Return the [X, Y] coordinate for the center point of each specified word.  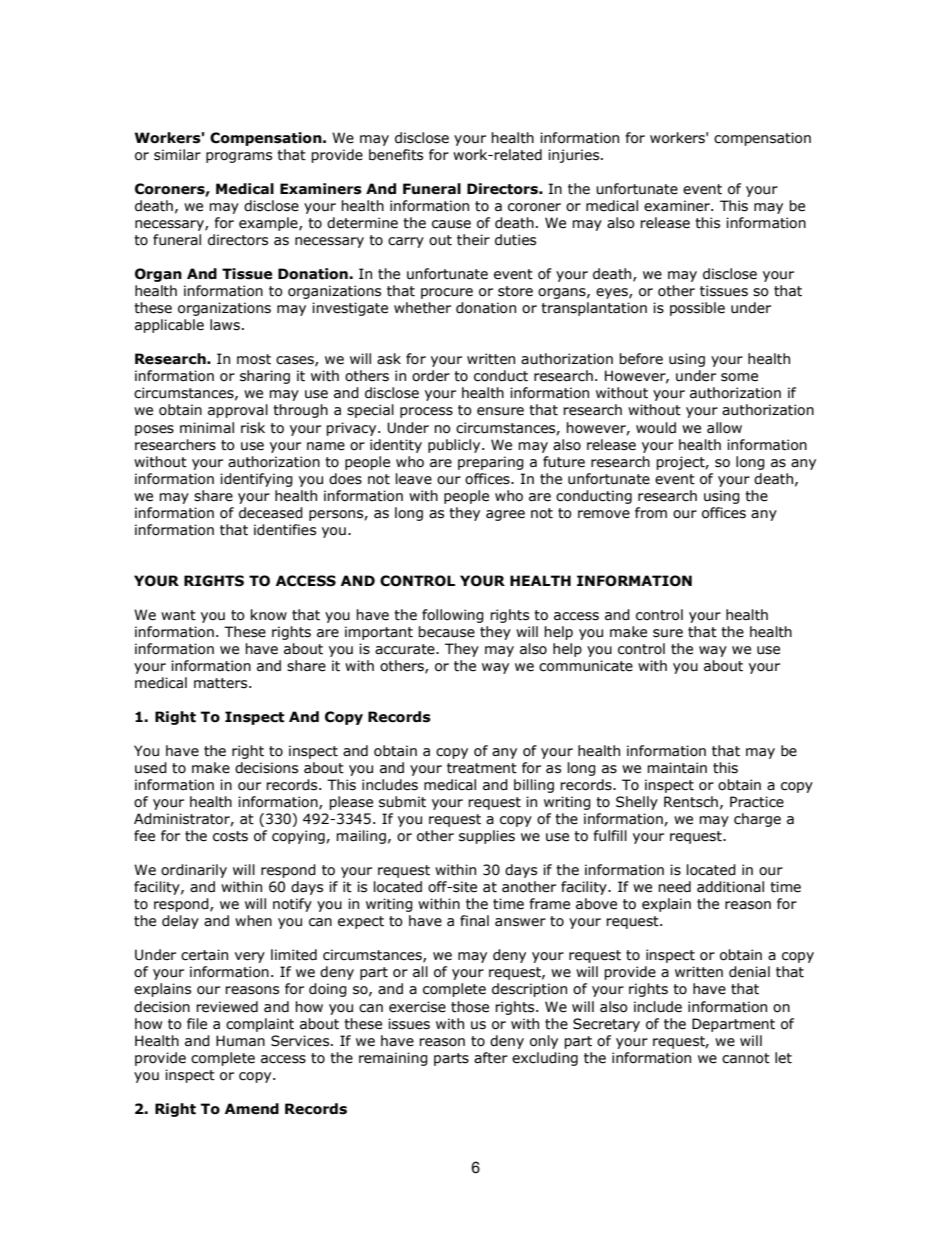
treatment [482, 768]
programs [239, 157]
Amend [252, 1109]
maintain [677, 768]
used [151, 768]
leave [414, 479]
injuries [575, 156]
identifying [256, 480]
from [651, 513]
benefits [396, 155]
